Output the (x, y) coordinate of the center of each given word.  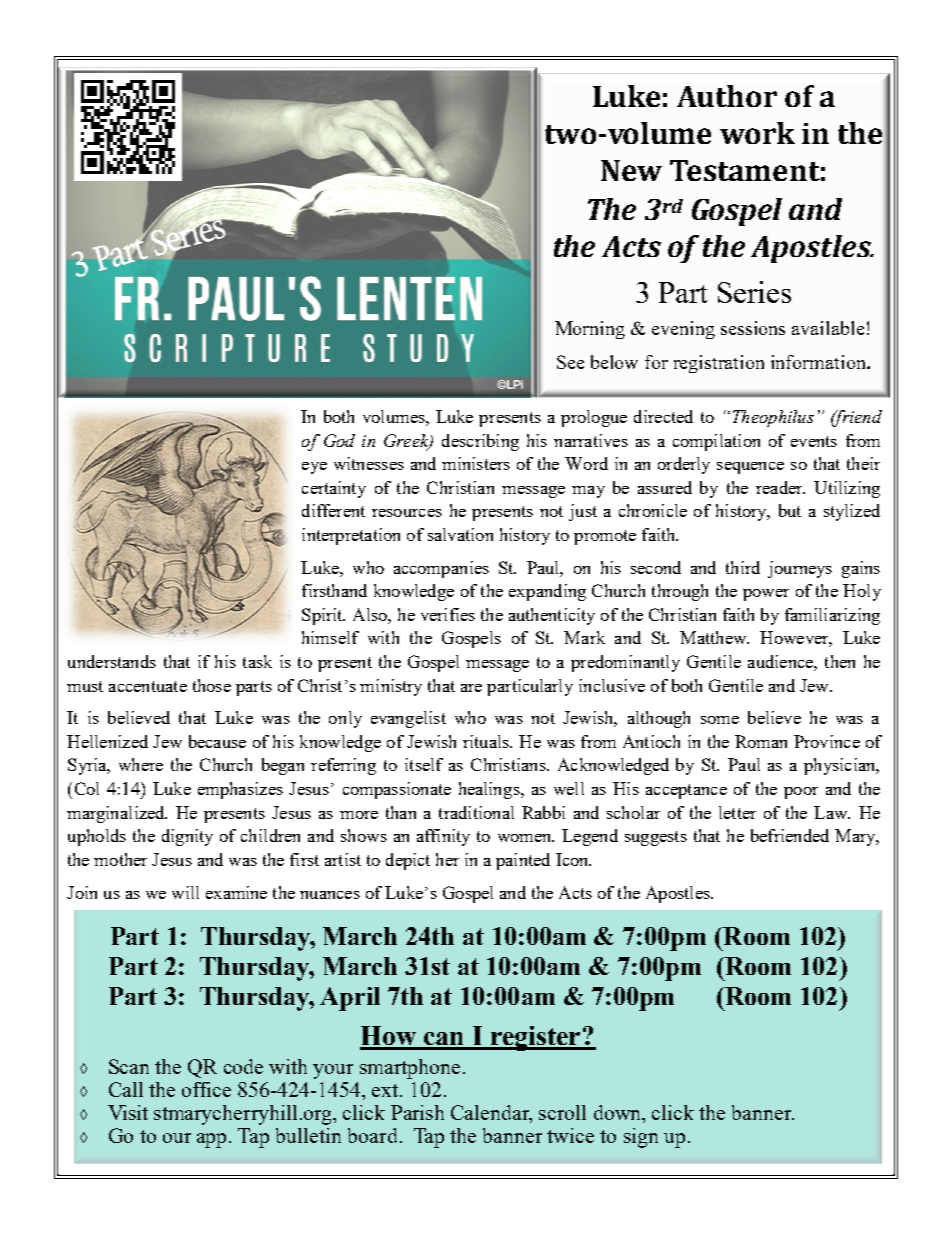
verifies (448, 614)
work (757, 133)
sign (641, 1138)
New (631, 170)
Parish (417, 1112)
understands (112, 661)
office (206, 1089)
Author (727, 96)
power (766, 595)
